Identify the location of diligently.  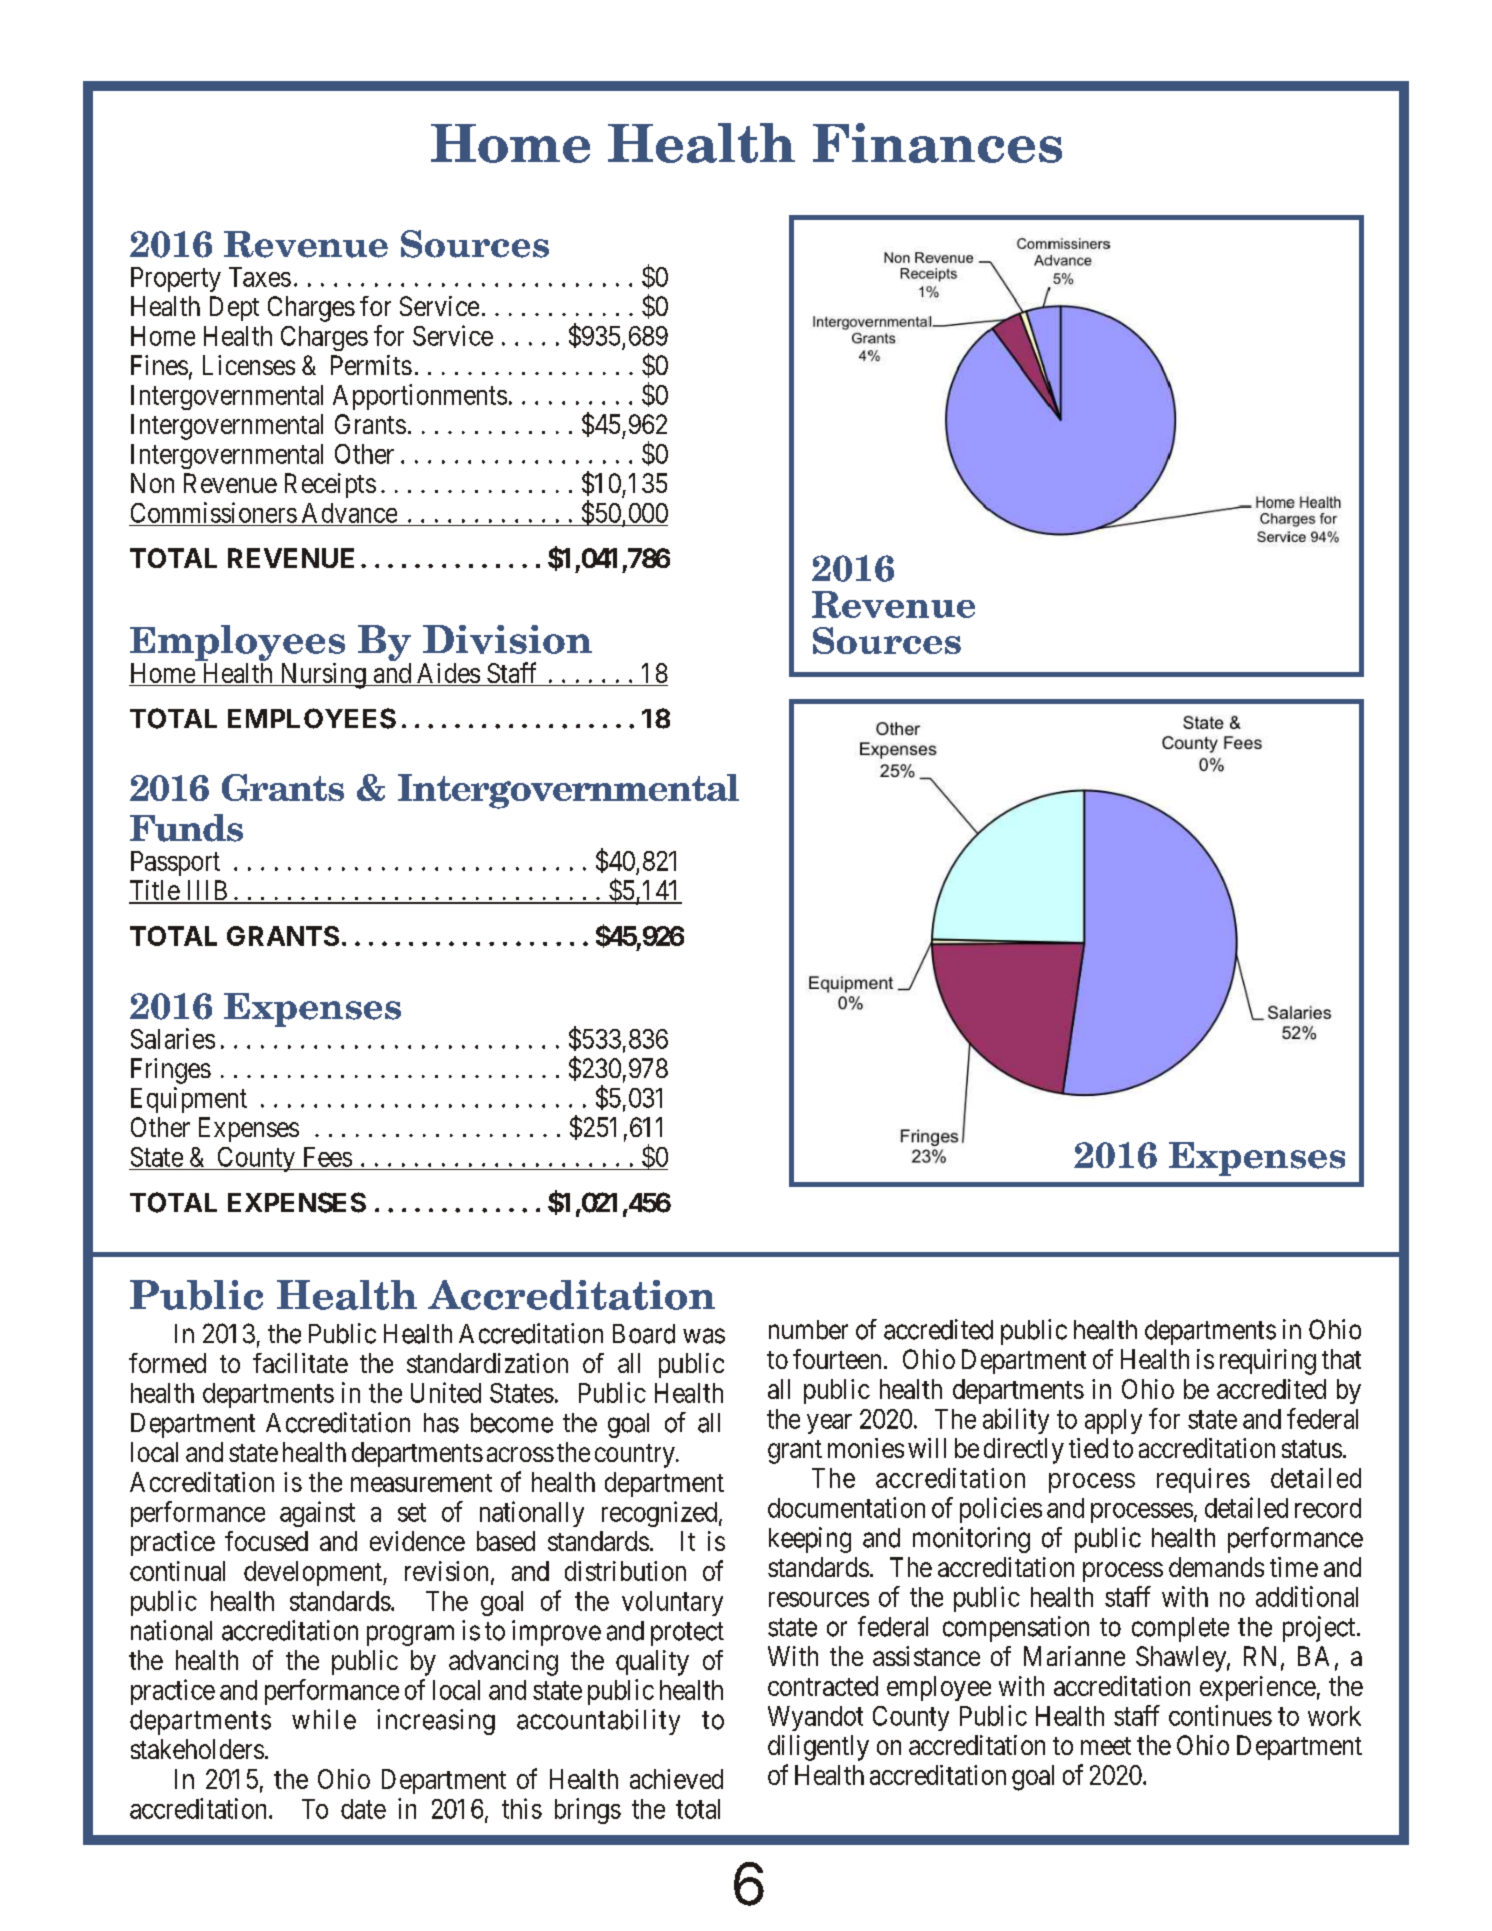
(818, 1748).
